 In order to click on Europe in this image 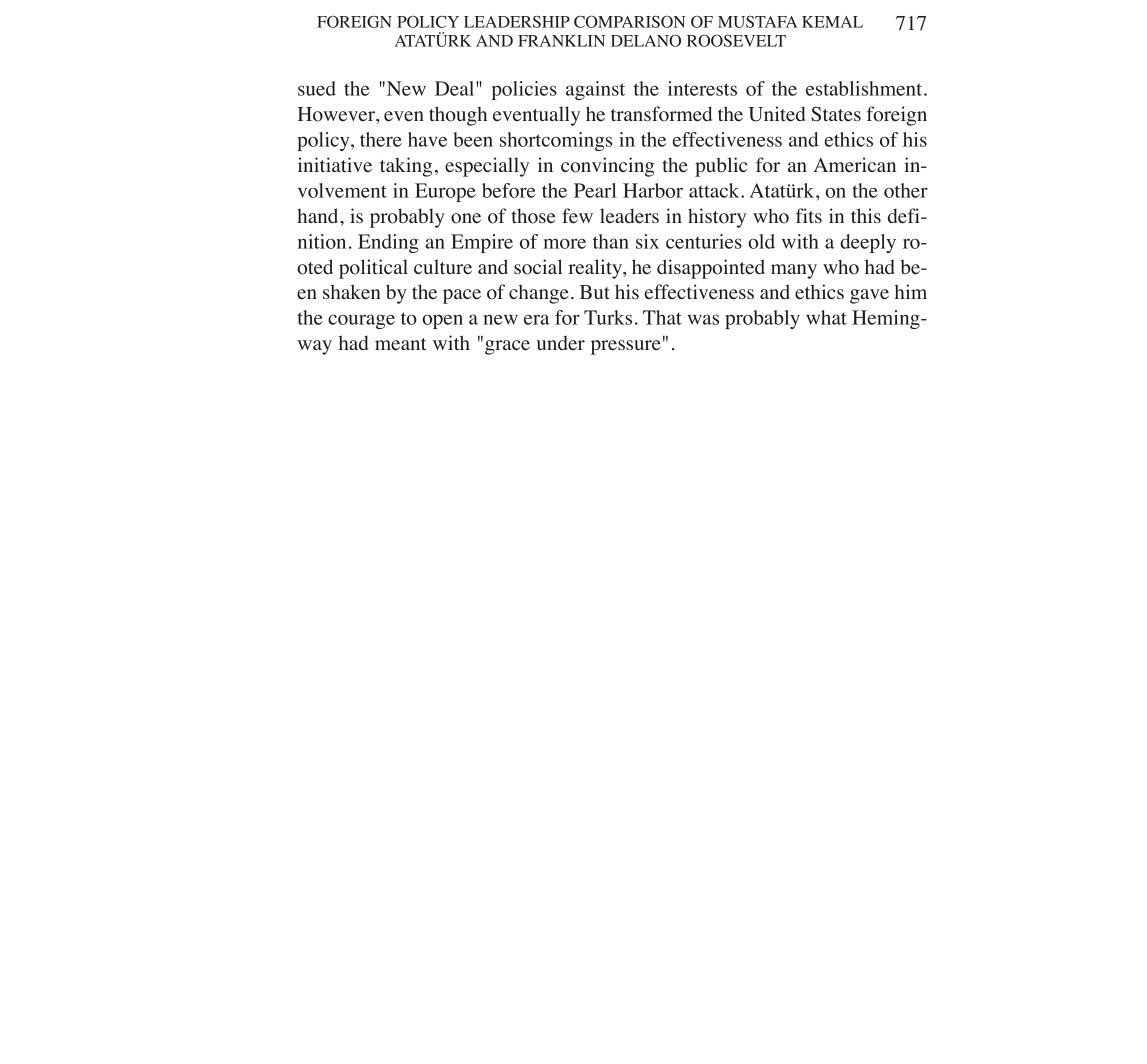, I will do `click(445, 192)`.
